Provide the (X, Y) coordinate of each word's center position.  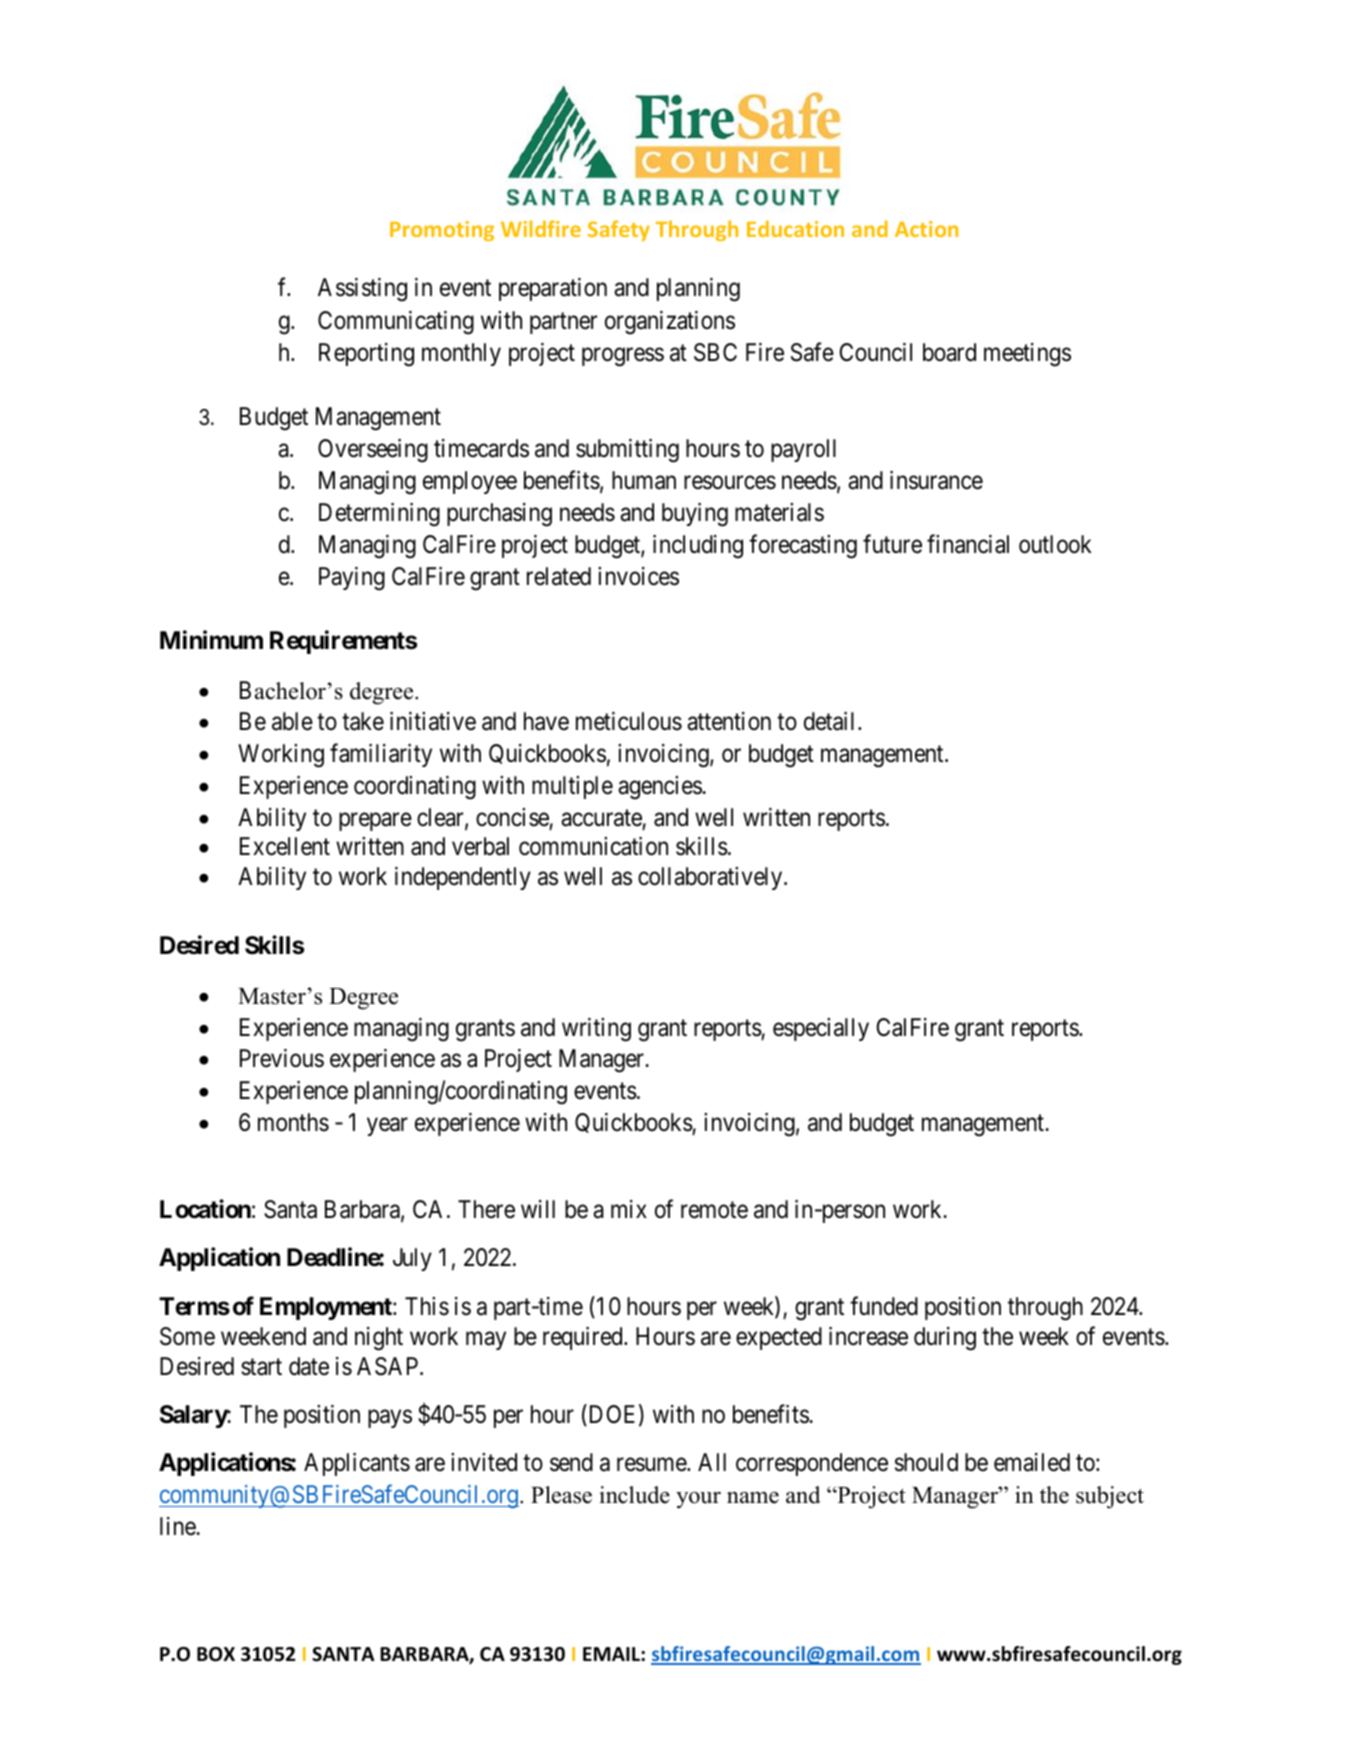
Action (926, 229)
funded (884, 1306)
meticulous (629, 721)
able (292, 721)
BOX (216, 1654)
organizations (670, 323)
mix (629, 1209)
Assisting (362, 290)
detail (831, 721)
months (293, 1122)
